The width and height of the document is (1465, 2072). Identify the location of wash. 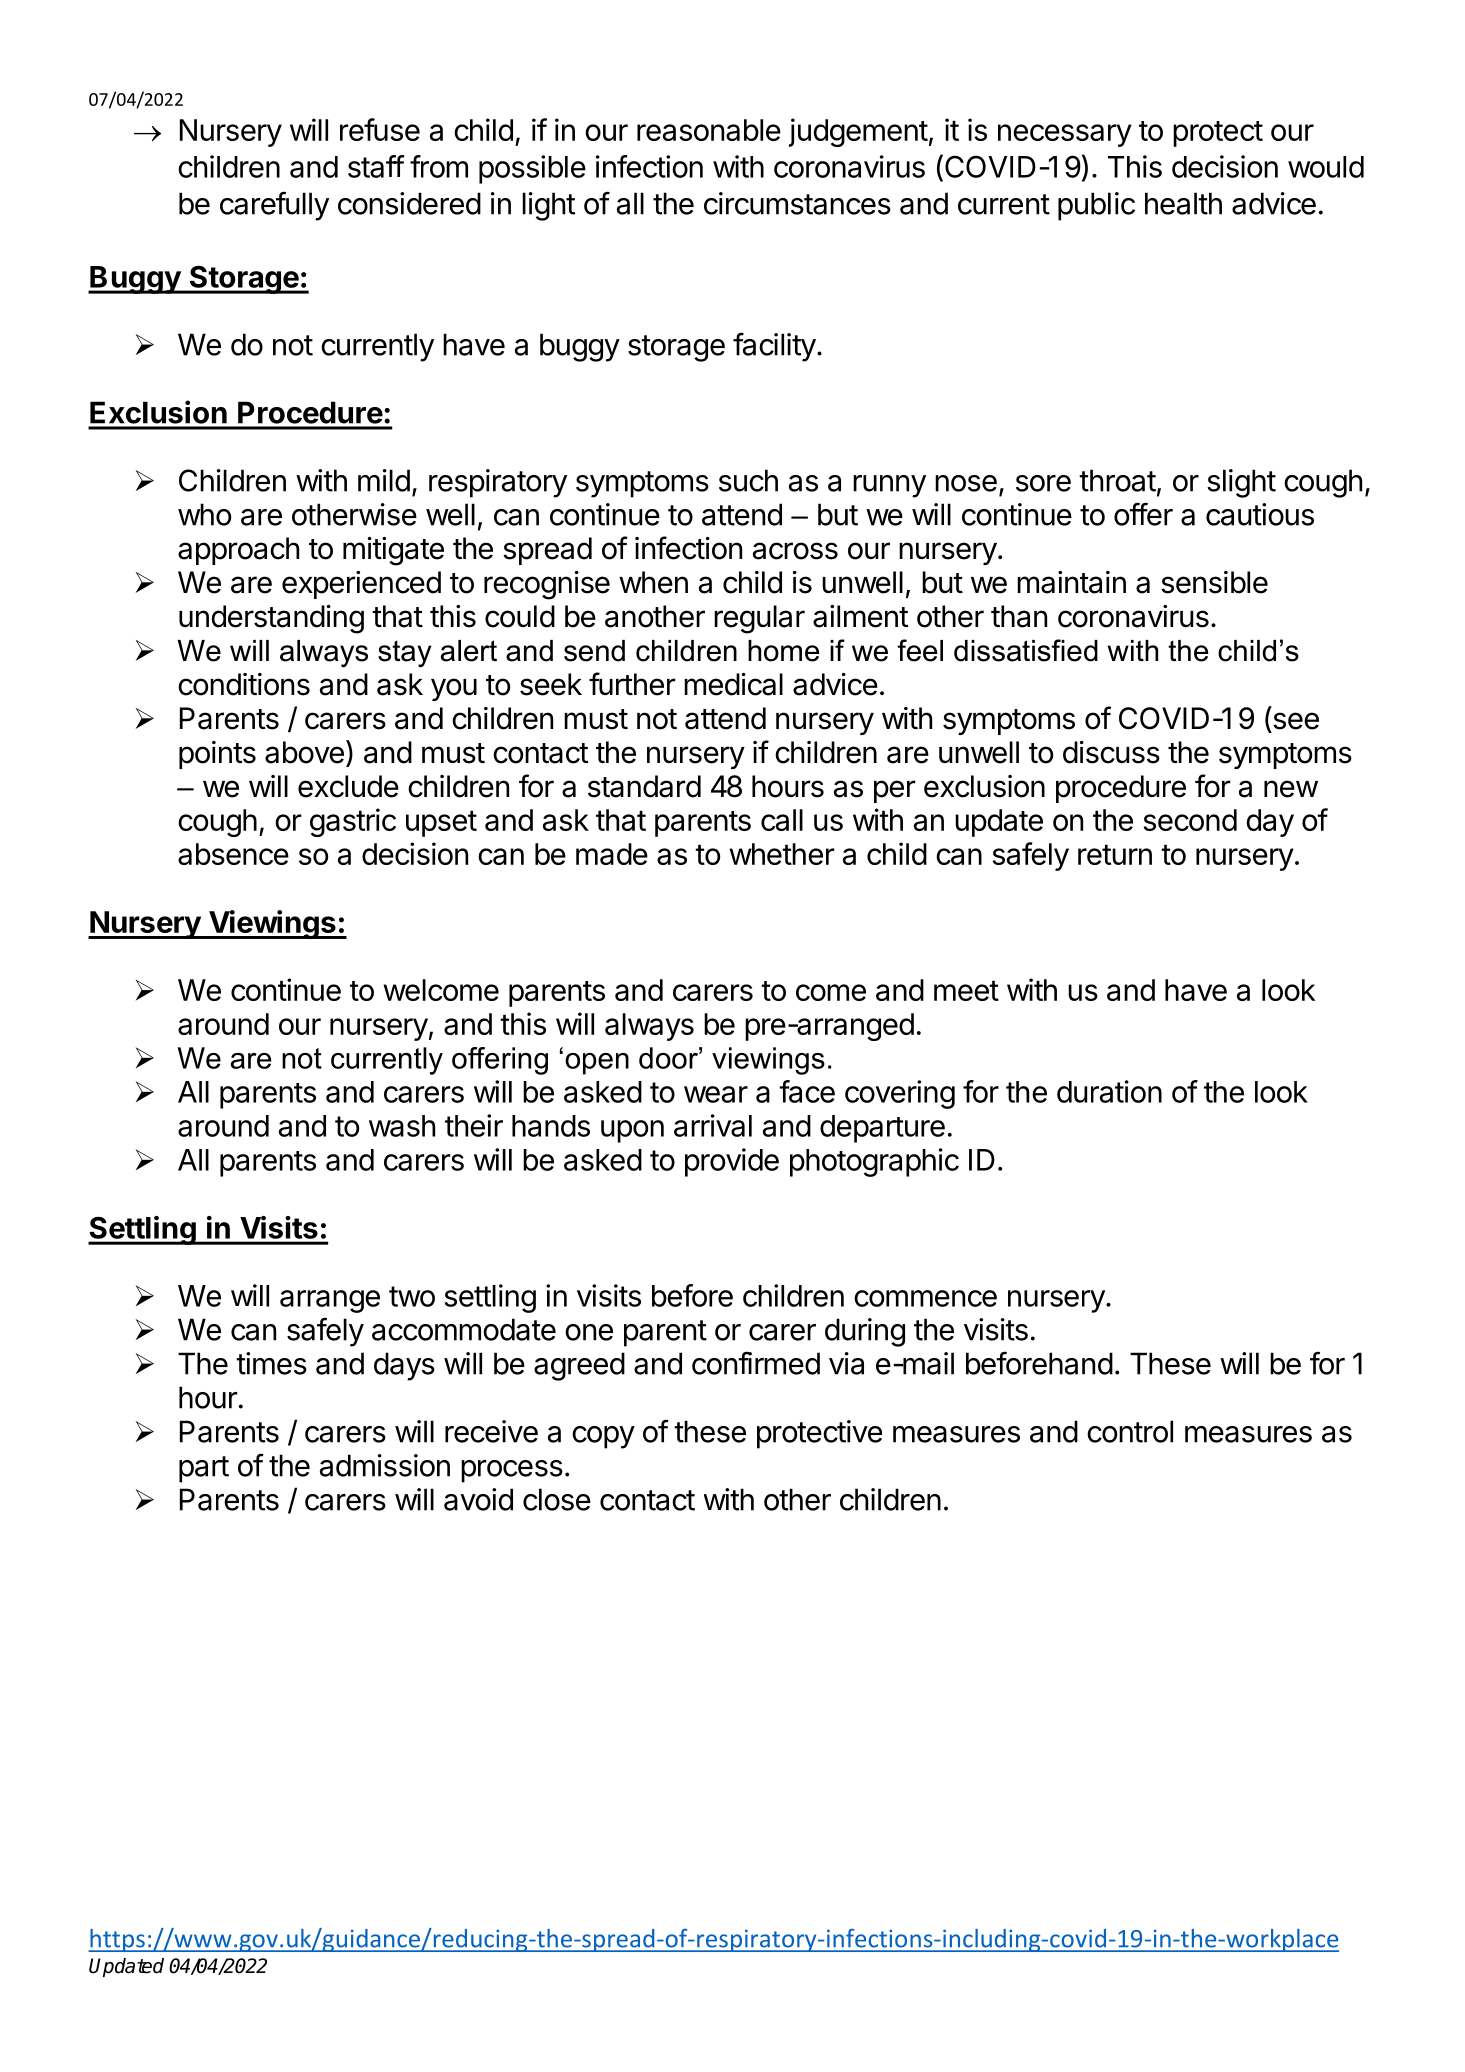
(402, 1126).
